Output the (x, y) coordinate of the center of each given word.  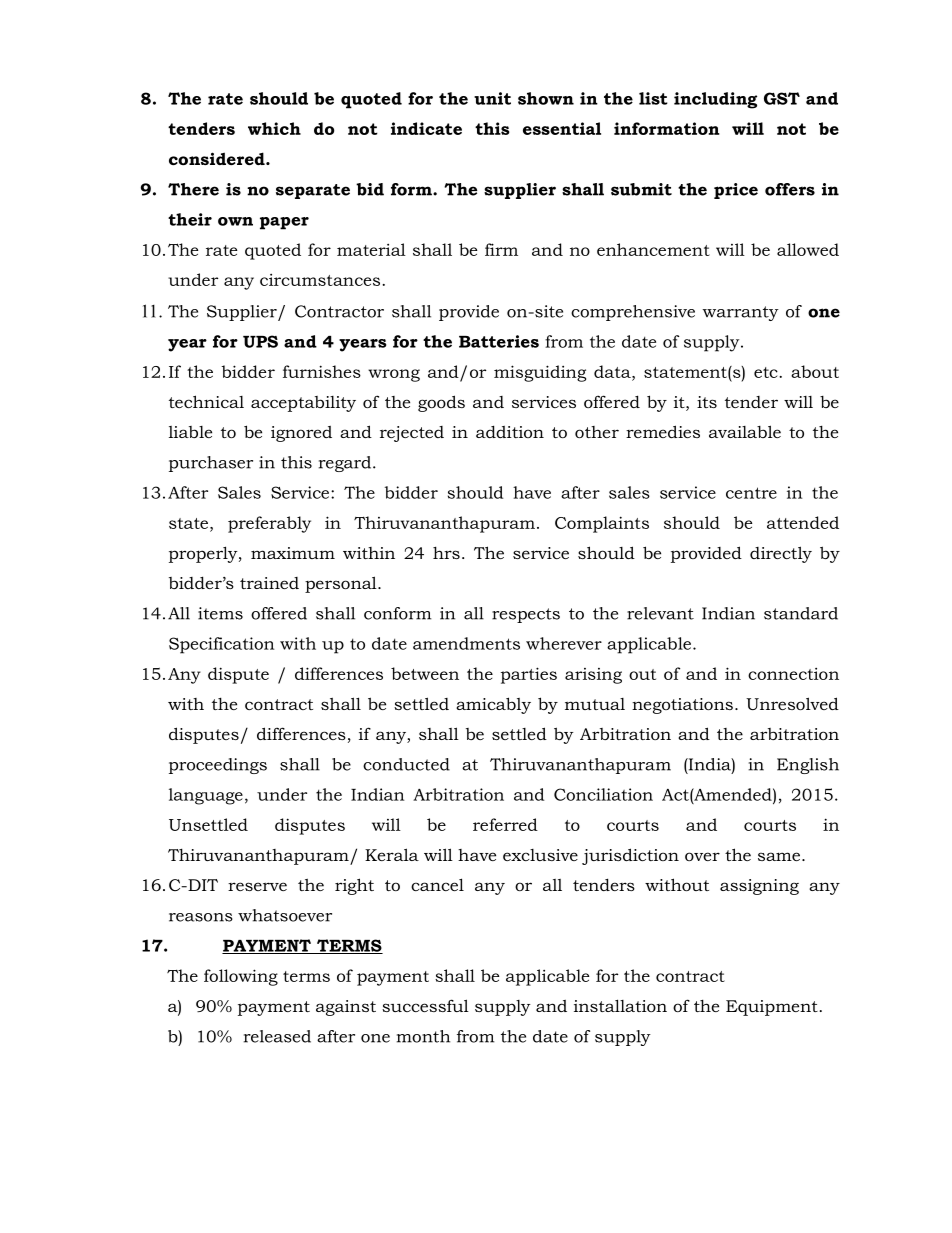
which (274, 128)
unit (492, 98)
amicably (493, 705)
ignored (301, 434)
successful (425, 1005)
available (745, 431)
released (277, 1036)
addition (510, 431)
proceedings (218, 766)
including (715, 100)
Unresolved (792, 703)
